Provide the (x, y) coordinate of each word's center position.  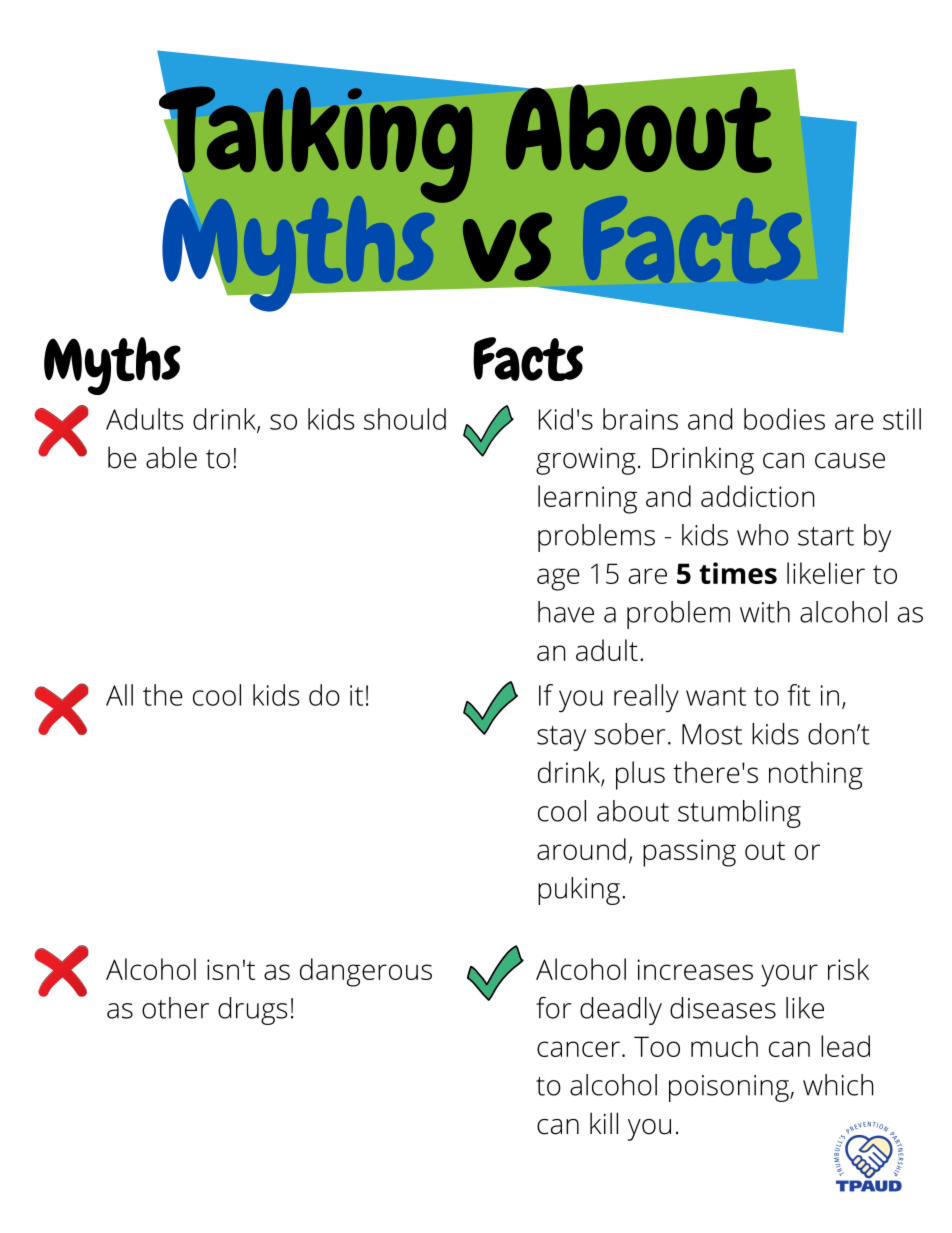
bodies (784, 419)
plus (640, 775)
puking (579, 891)
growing (586, 461)
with (765, 612)
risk (848, 969)
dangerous (366, 972)
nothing (816, 775)
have (566, 612)
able (171, 457)
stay (561, 738)
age (558, 579)
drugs (252, 1011)
